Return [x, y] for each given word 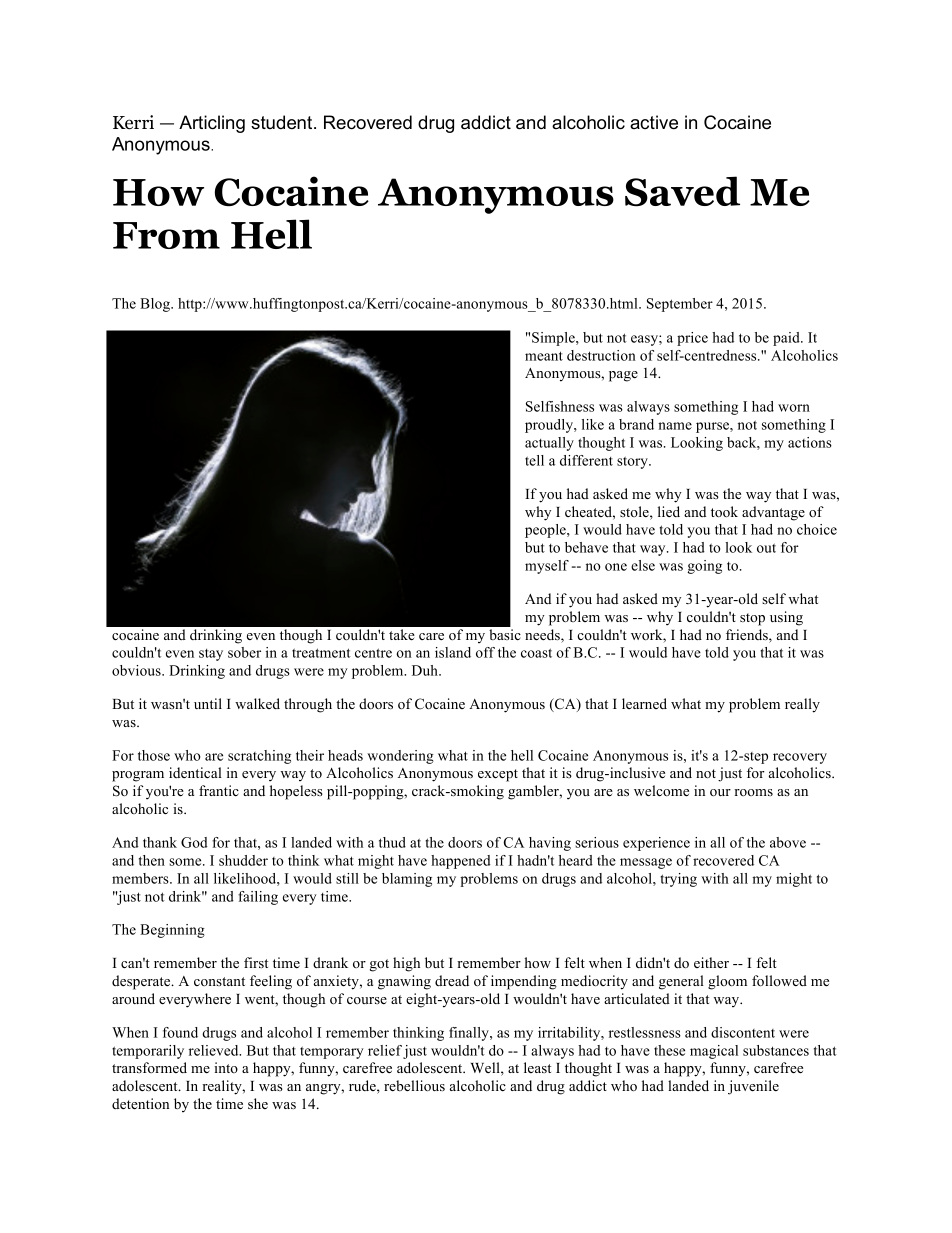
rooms [753, 792]
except [498, 775]
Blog [156, 305]
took [724, 511]
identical [195, 772]
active [654, 122]
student [283, 122]
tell [534, 460]
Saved [682, 191]
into [226, 1067]
